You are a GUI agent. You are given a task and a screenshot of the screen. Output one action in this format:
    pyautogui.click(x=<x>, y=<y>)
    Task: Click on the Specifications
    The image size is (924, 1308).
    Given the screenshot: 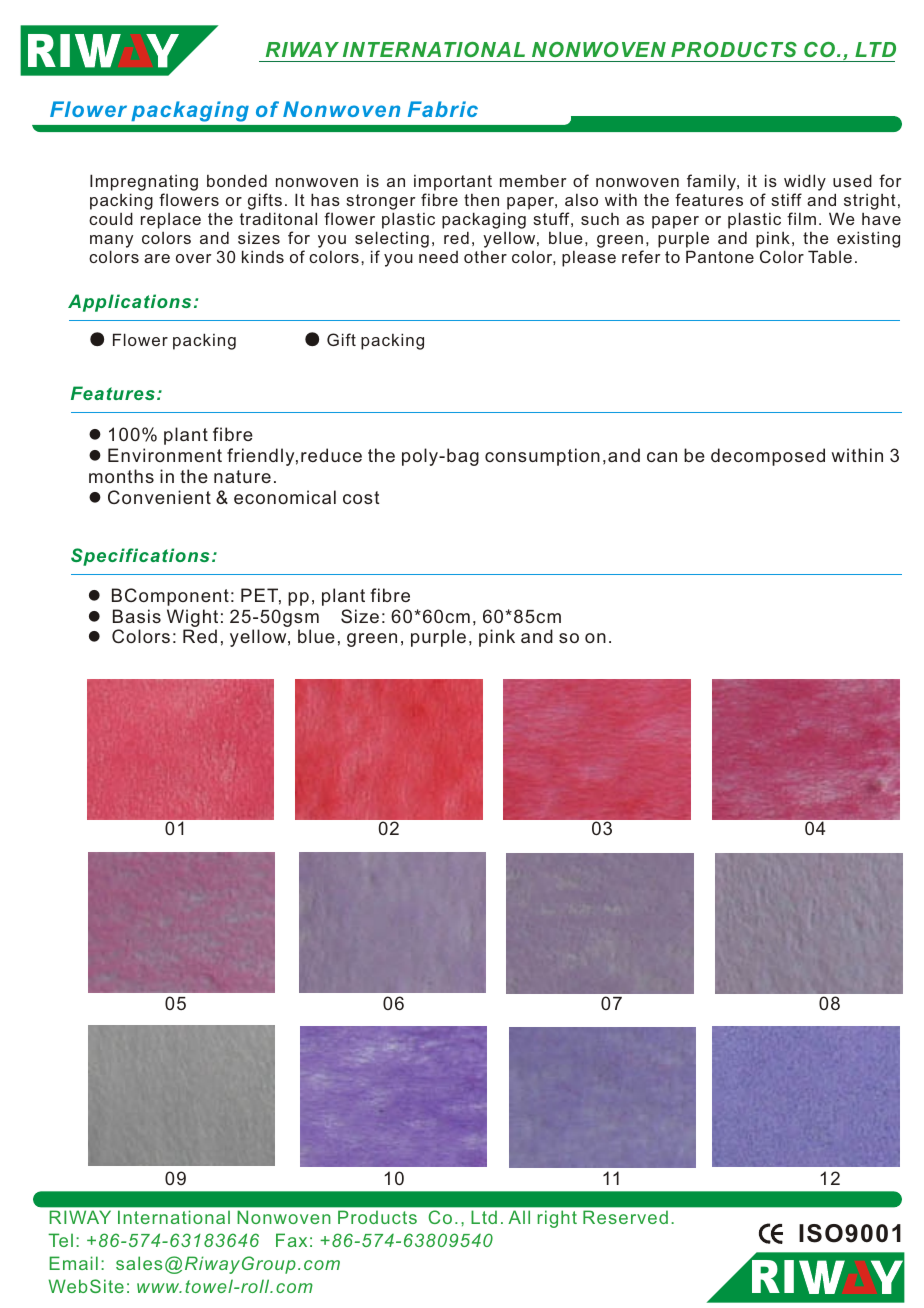 What is the action you would take?
    pyautogui.click(x=140, y=557)
